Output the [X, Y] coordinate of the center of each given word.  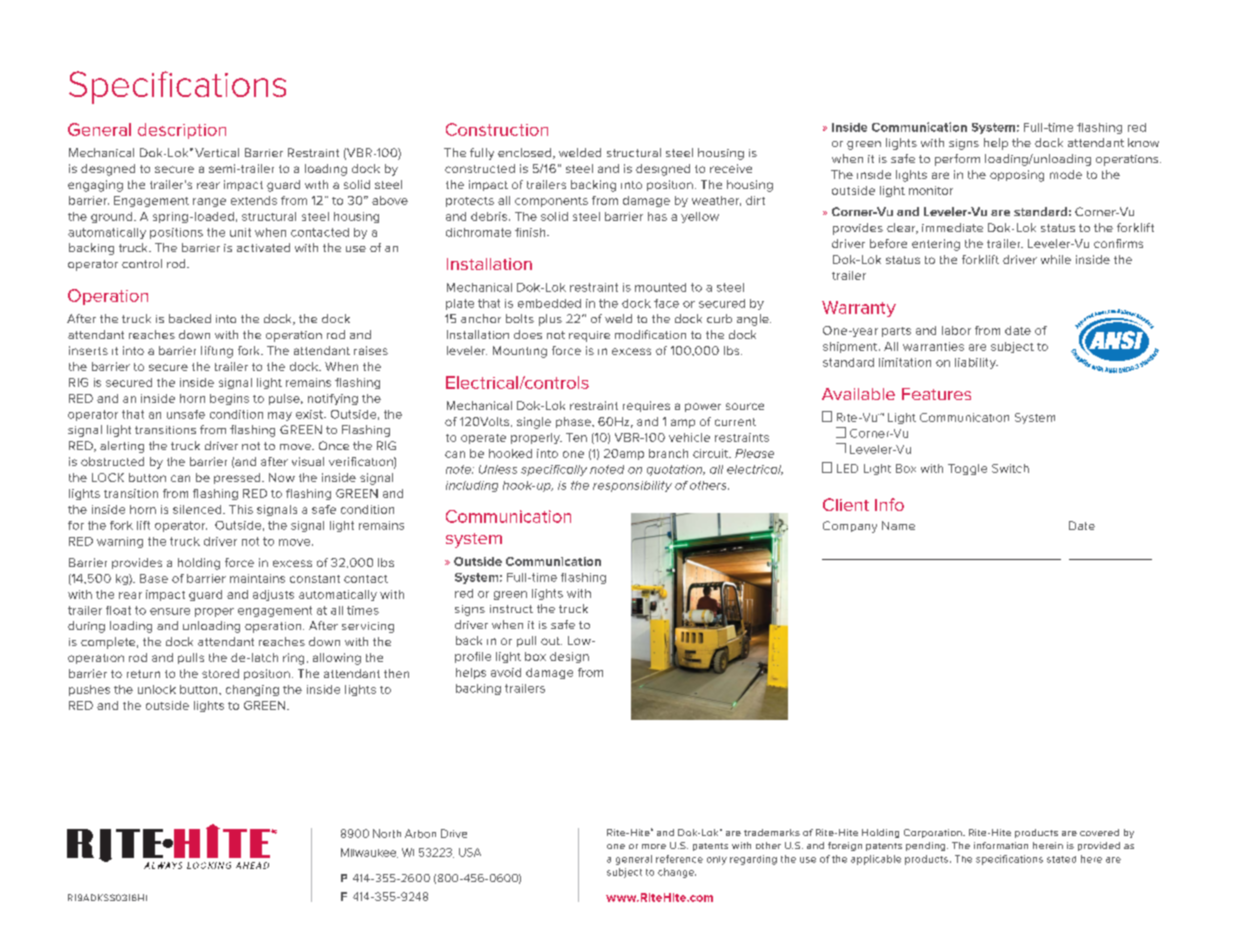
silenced [198, 509]
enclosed [526, 153]
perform [957, 160]
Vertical [217, 152]
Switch [1010, 468]
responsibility [632, 486]
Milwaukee [369, 853]
